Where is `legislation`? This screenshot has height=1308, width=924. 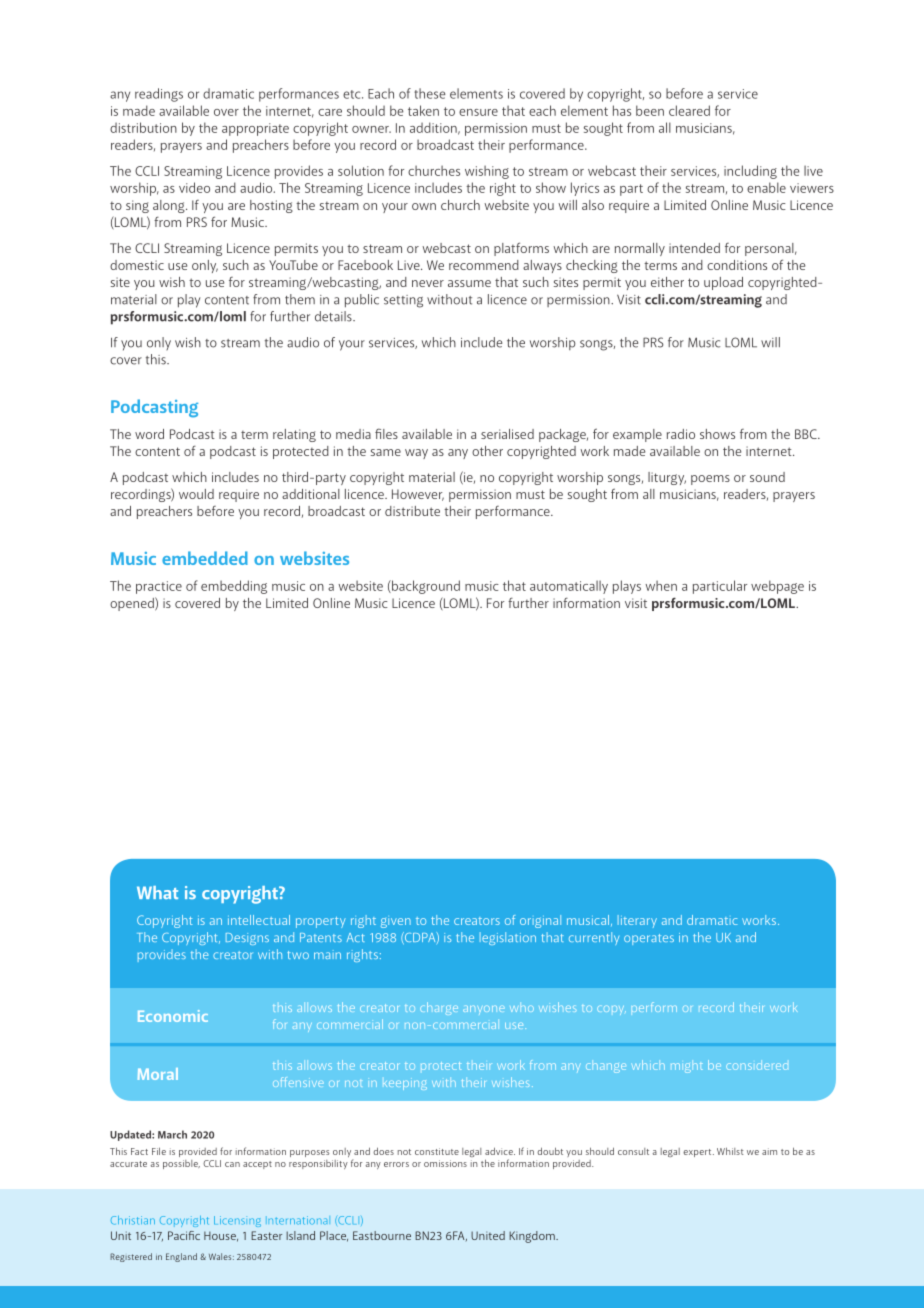 legislation is located at coordinates (508, 938).
